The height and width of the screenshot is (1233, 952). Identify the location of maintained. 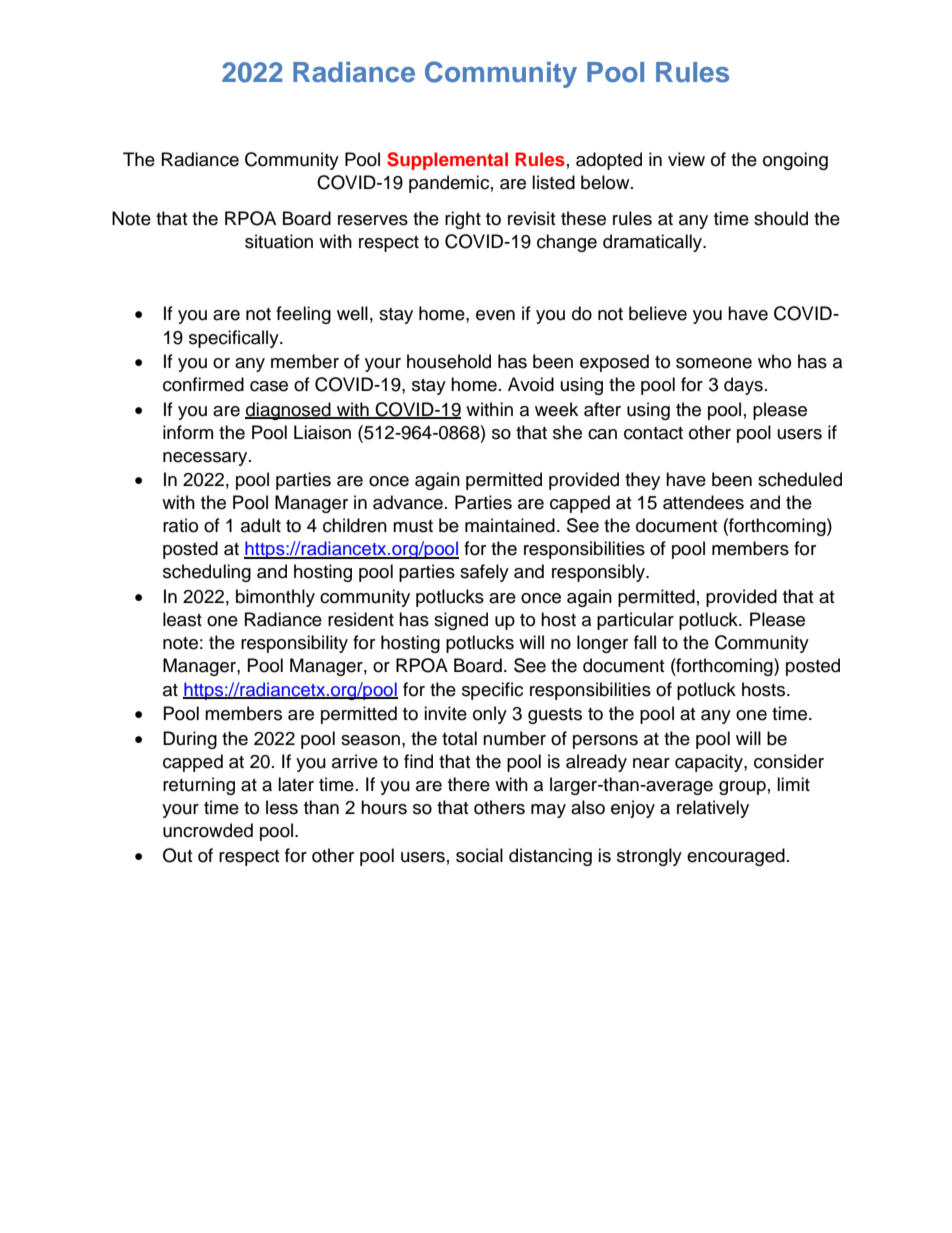
(510, 525).
